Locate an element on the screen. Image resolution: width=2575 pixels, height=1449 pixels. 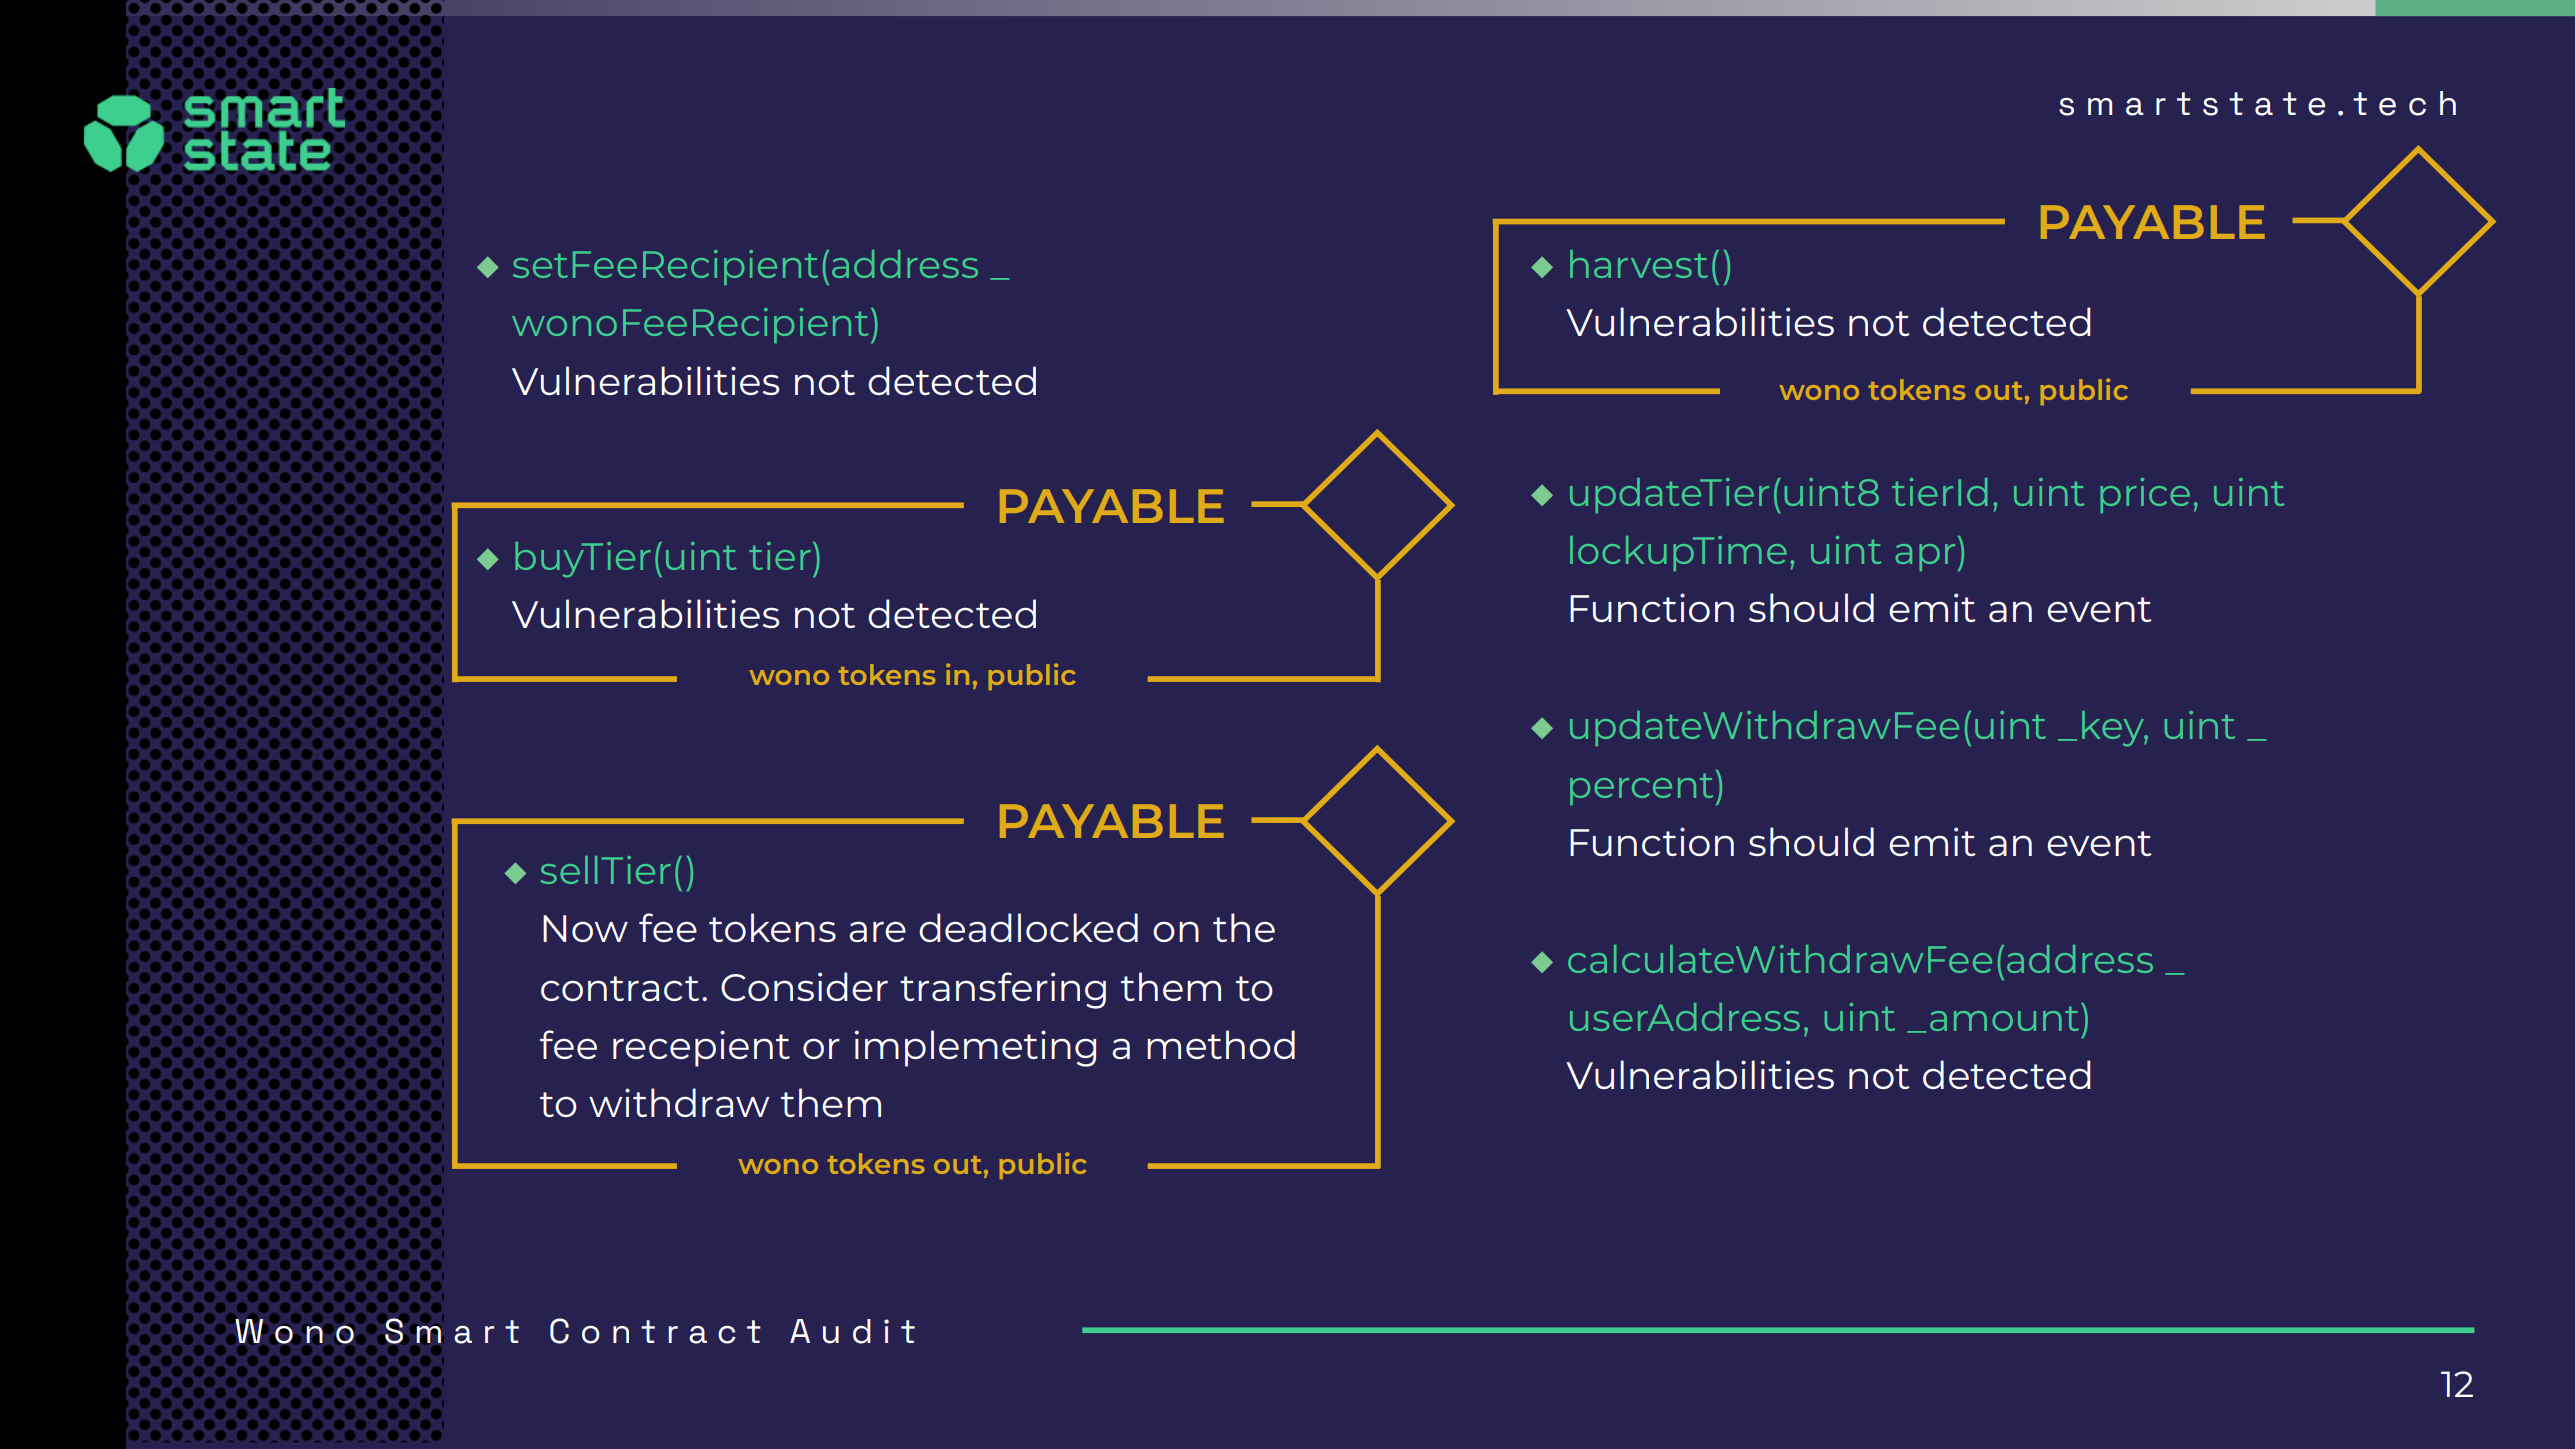
transfering is located at coordinates (1003, 990).
